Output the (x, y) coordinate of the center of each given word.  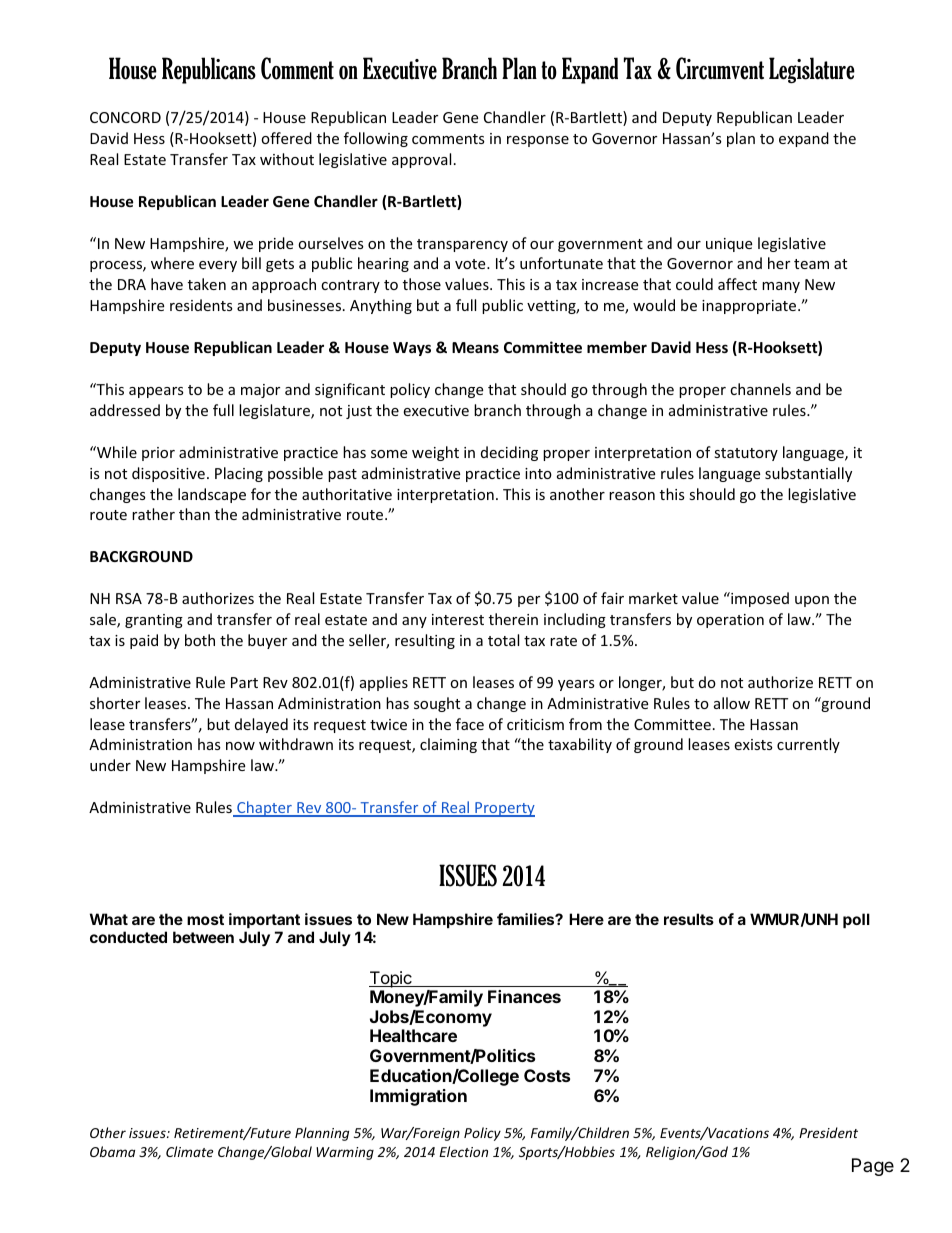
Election (463, 1151)
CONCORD (125, 117)
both (200, 640)
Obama (112, 1151)
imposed (759, 599)
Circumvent (720, 68)
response (538, 141)
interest (458, 619)
